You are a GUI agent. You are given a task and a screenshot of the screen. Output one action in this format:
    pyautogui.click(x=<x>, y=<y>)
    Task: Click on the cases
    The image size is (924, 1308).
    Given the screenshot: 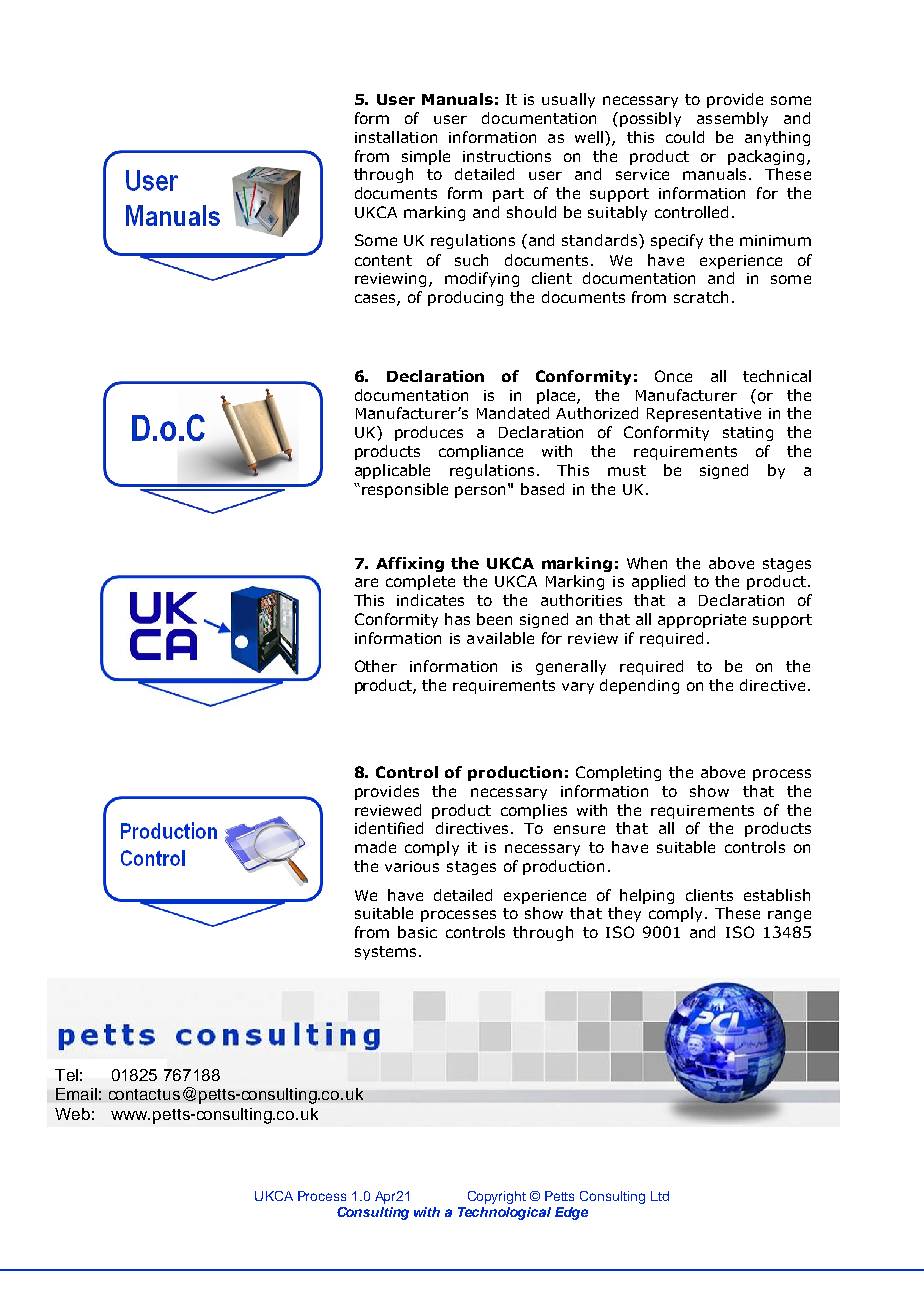 What is the action you would take?
    pyautogui.click(x=376, y=300)
